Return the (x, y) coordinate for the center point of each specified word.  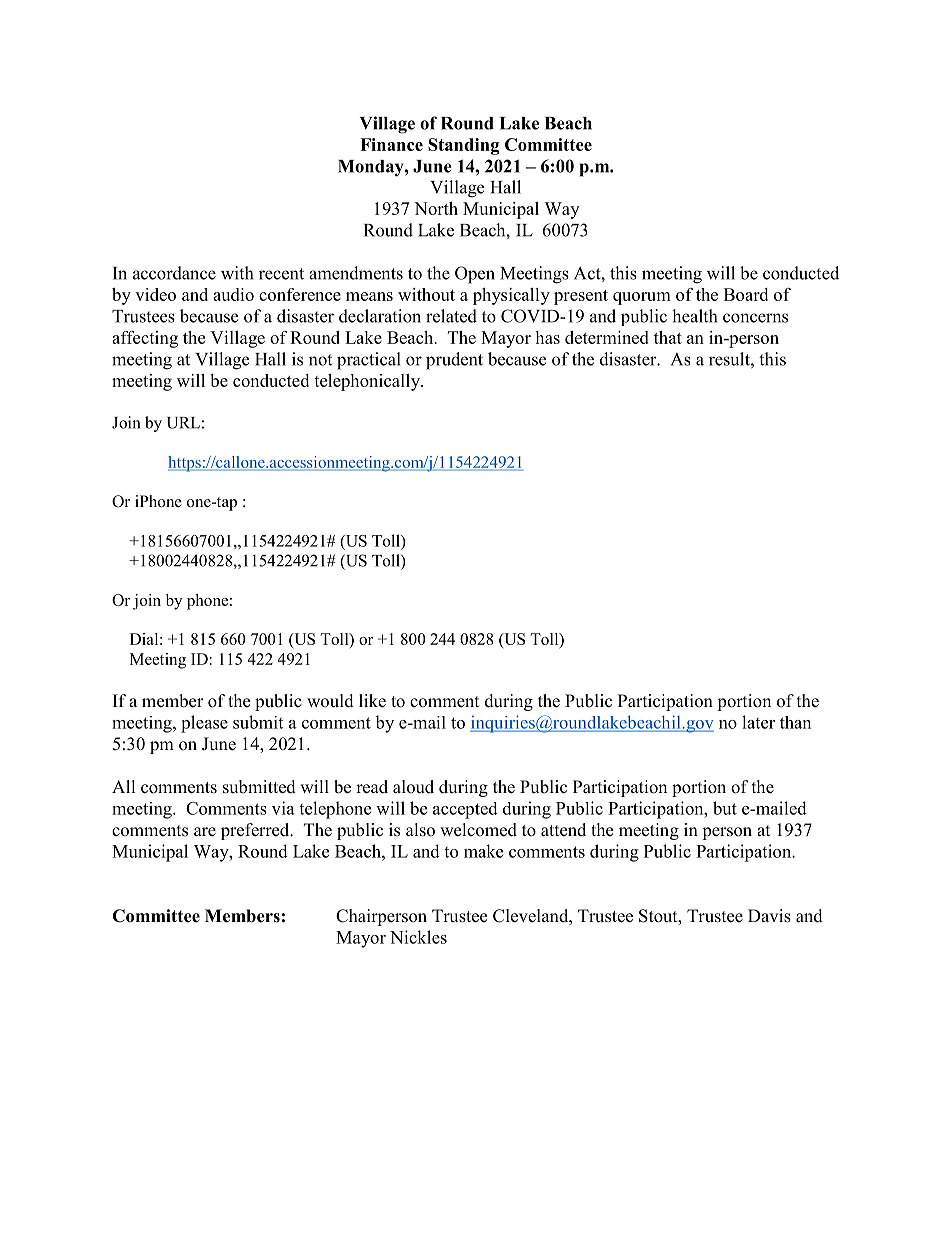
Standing (463, 146)
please (204, 724)
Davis (769, 916)
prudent (454, 361)
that (668, 337)
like (372, 701)
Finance (391, 144)
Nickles (418, 937)
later (758, 722)
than (795, 722)
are (205, 832)
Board (746, 294)
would (330, 701)
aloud (413, 787)
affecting (145, 339)
